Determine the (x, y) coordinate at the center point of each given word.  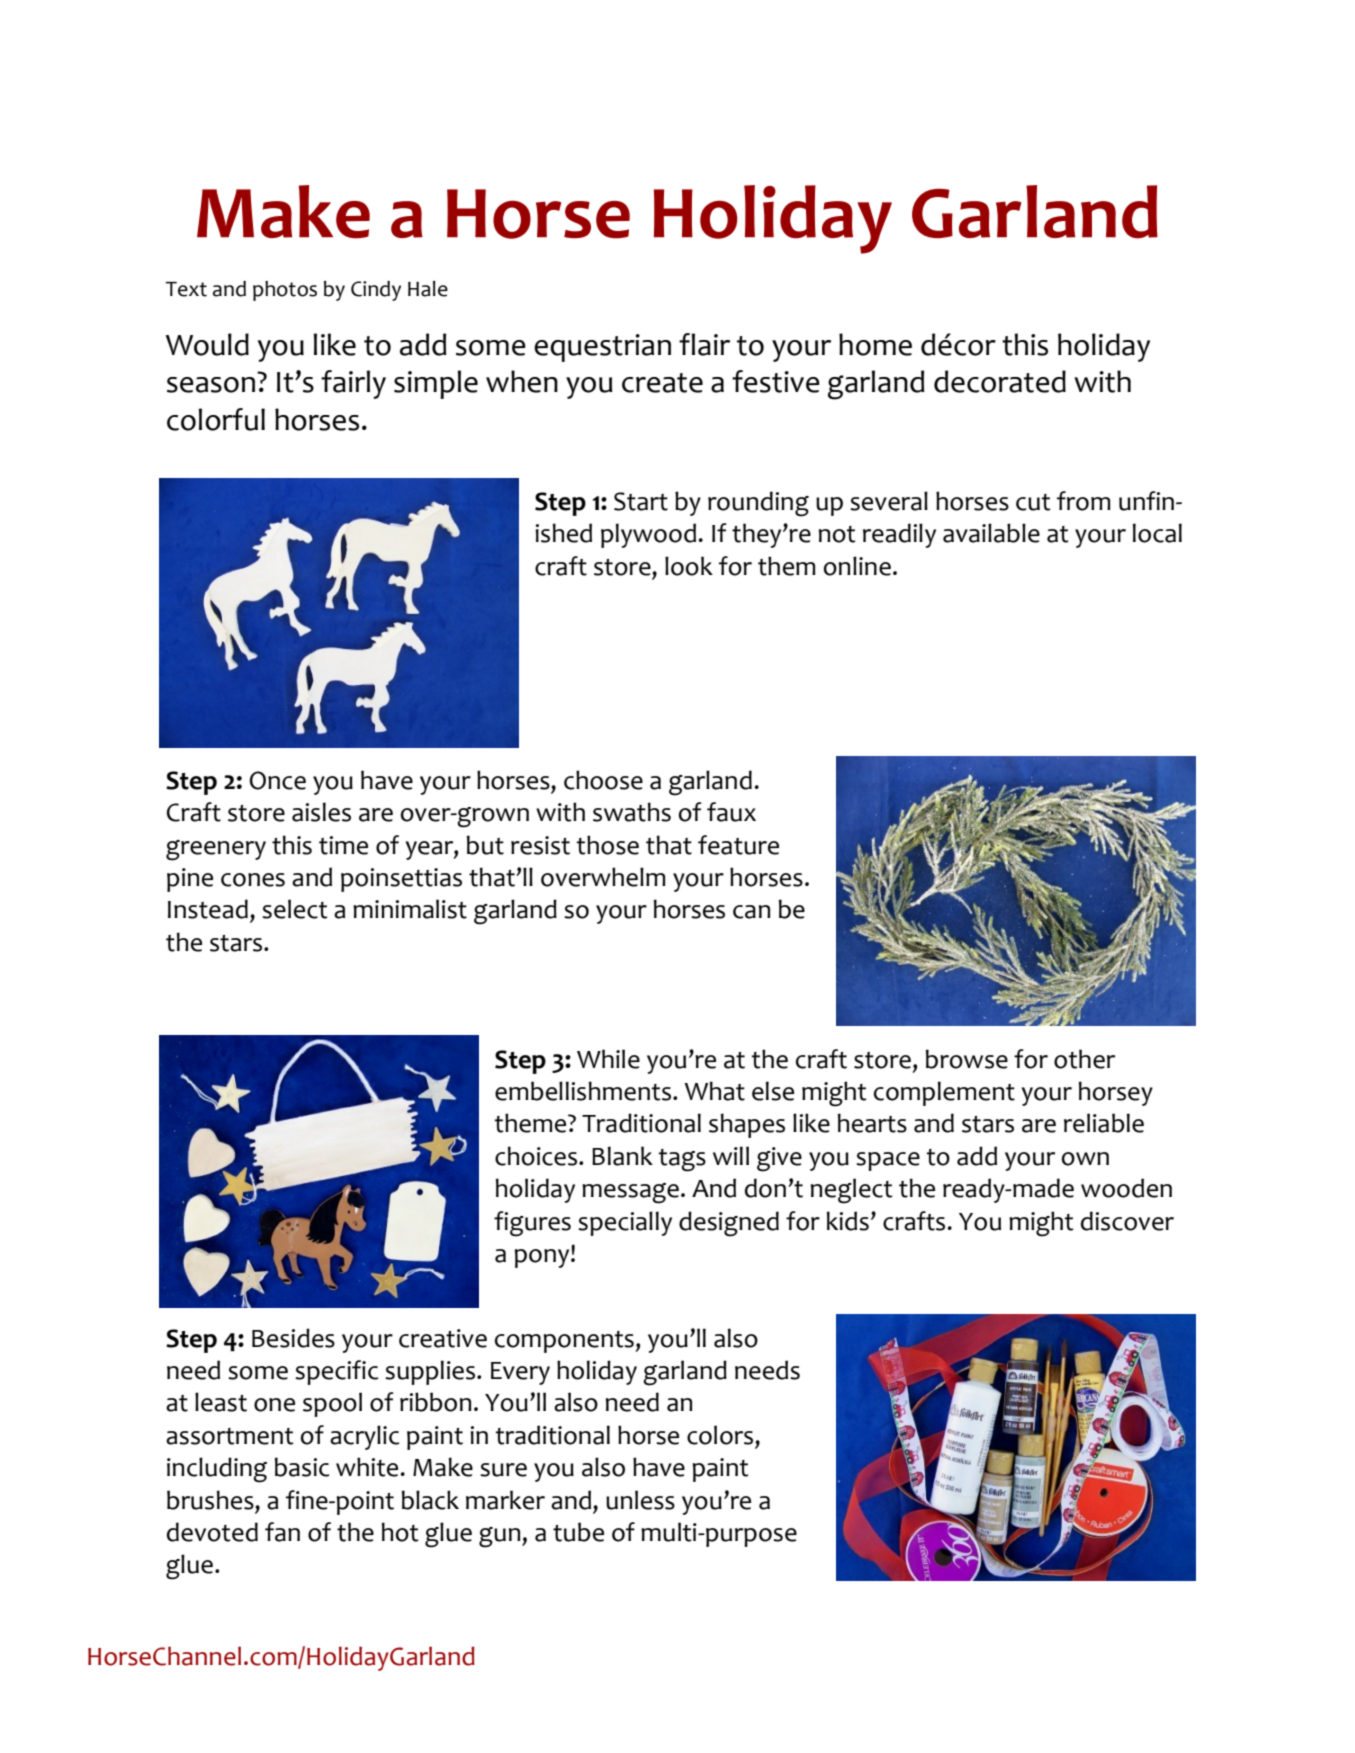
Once (278, 780)
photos (285, 291)
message (630, 1193)
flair (704, 344)
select (294, 909)
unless (640, 1500)
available (991, 533)
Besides (293, 1338)
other (1084, 1059)
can (751, 912)
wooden (1126, 1188)
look (689, 566)
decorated (1000, 381)
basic (302, 1467)
